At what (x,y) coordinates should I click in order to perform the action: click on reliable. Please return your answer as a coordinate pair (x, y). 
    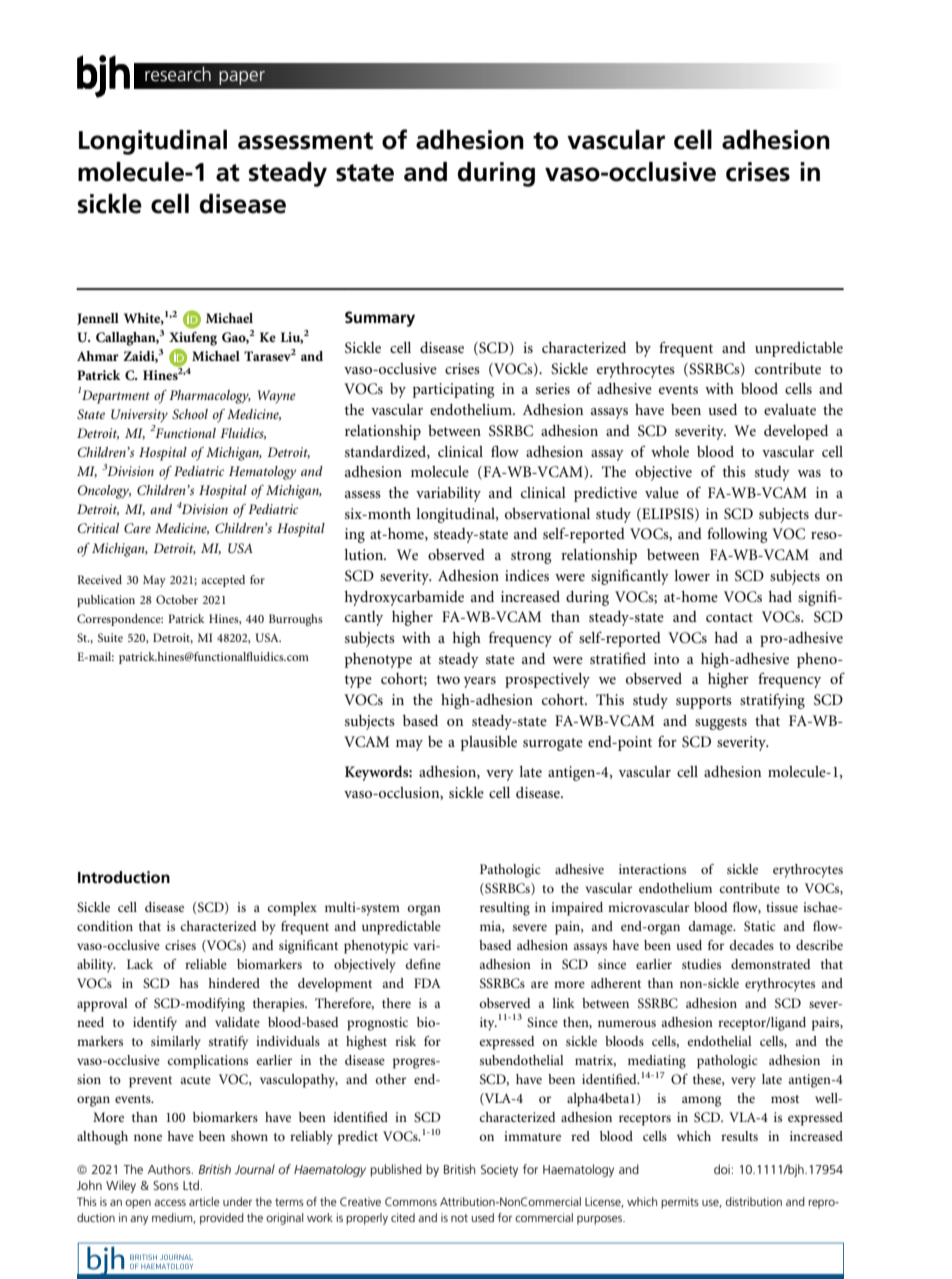
    Looking at the image, I should click on (206, 964).
